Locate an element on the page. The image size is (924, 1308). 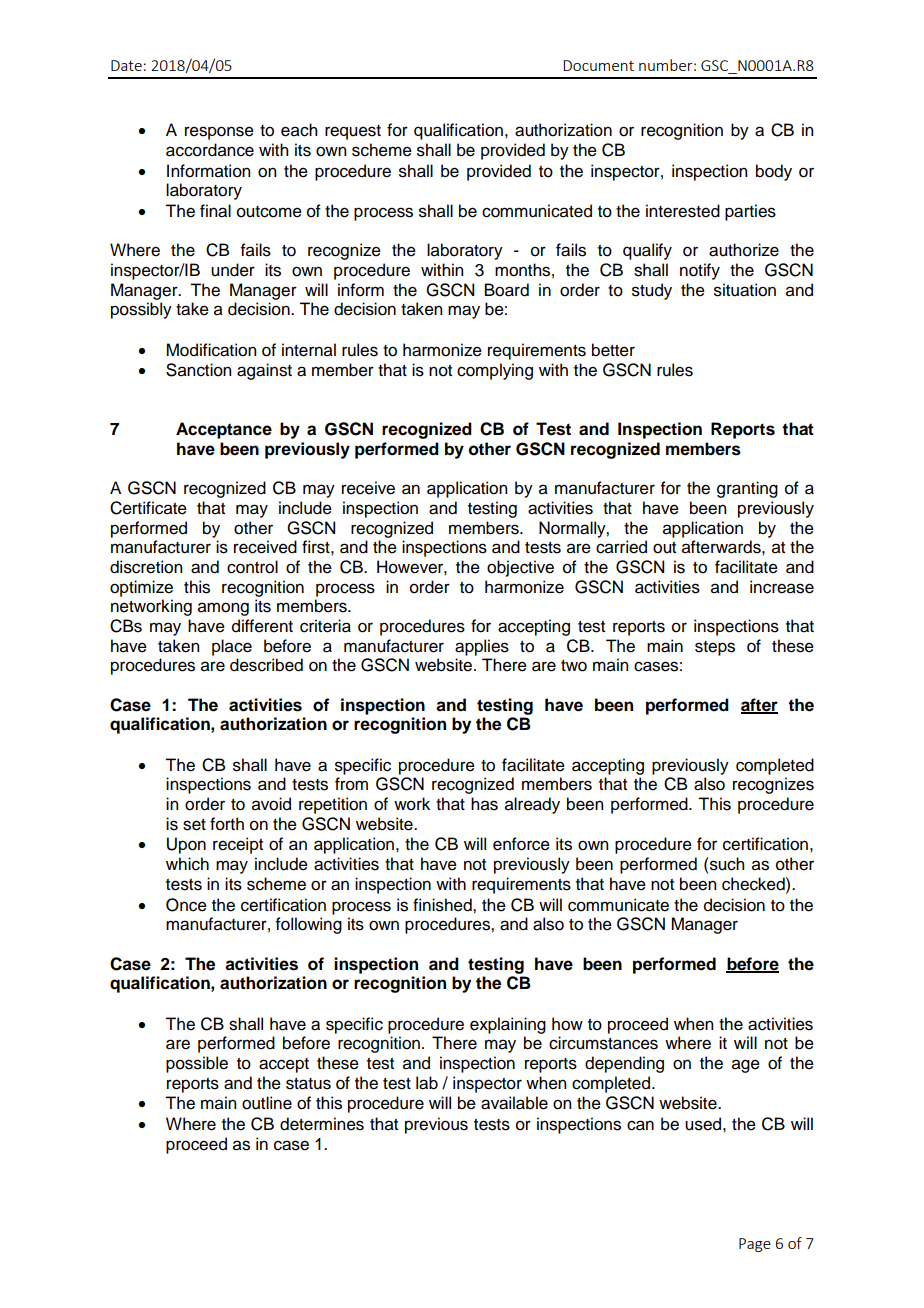
response is located at coordinates (219, 133).
